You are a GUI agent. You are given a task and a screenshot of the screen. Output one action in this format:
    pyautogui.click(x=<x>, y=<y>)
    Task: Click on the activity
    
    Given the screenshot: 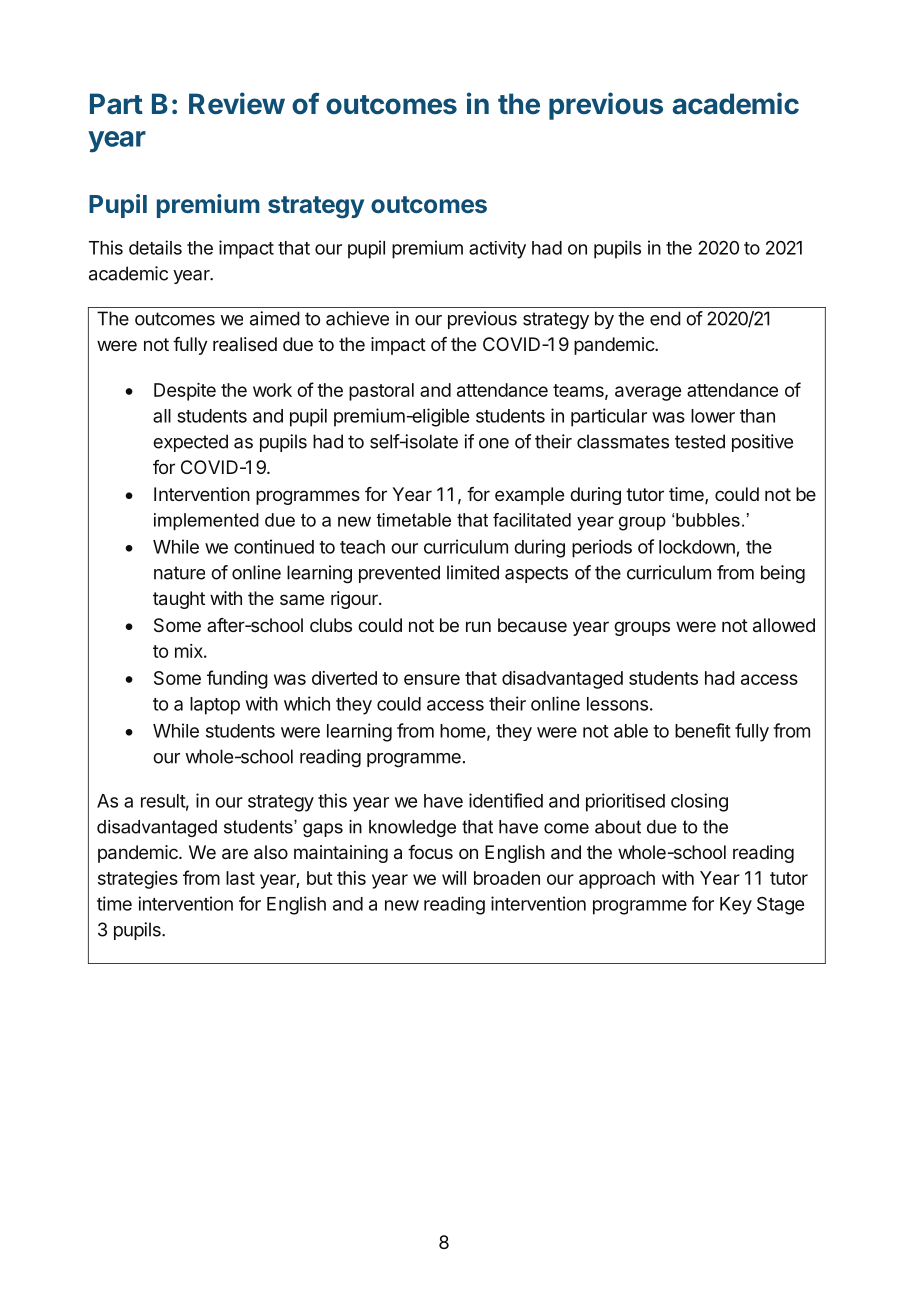 What is the action you would take?
    pyautogui.click(x=497, y=250)
